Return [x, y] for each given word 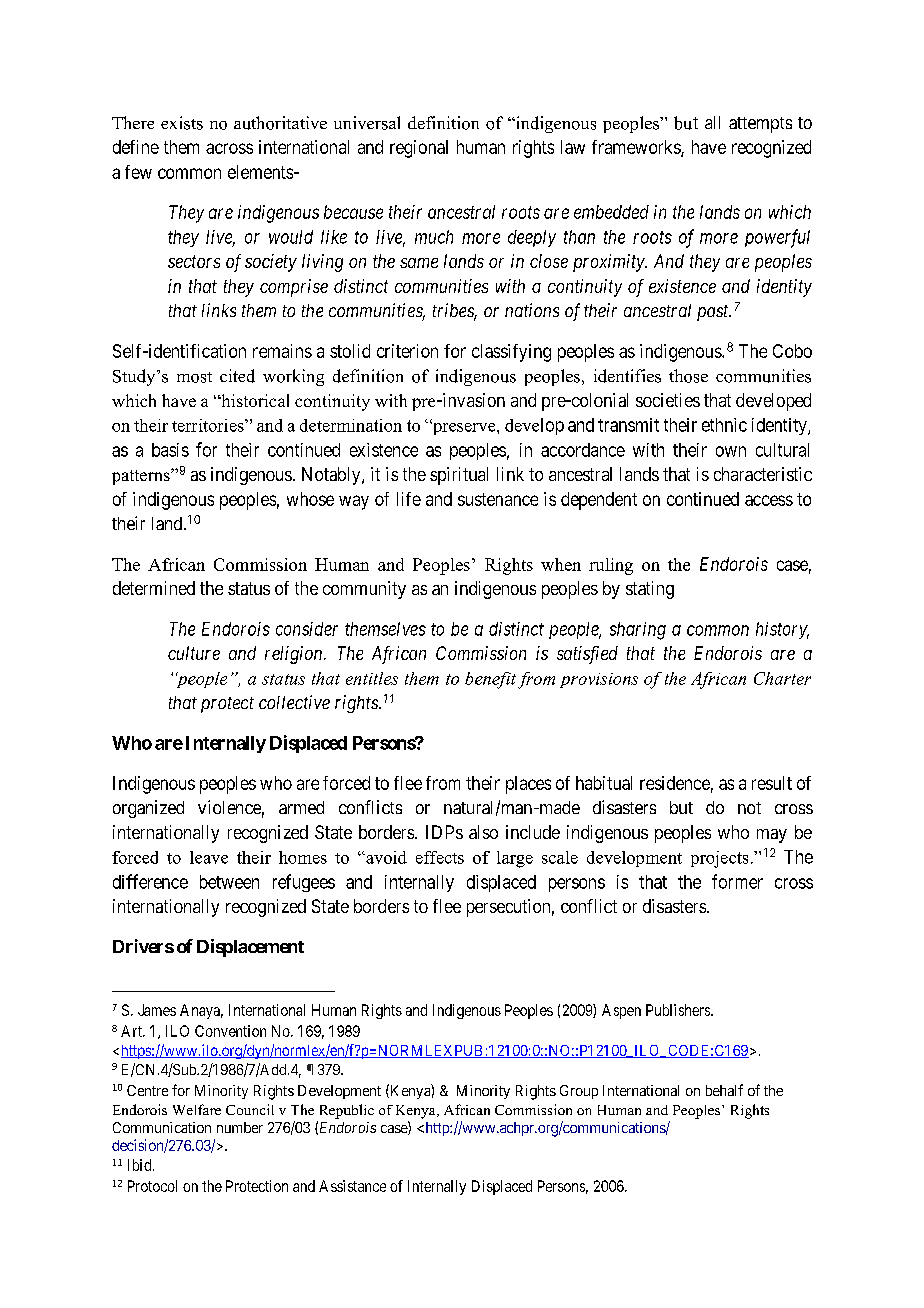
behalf [724, 1090]
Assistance [352, 1186]
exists [182, 123]
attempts [760, 125]
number [240, 1127]
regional [419, 149]
